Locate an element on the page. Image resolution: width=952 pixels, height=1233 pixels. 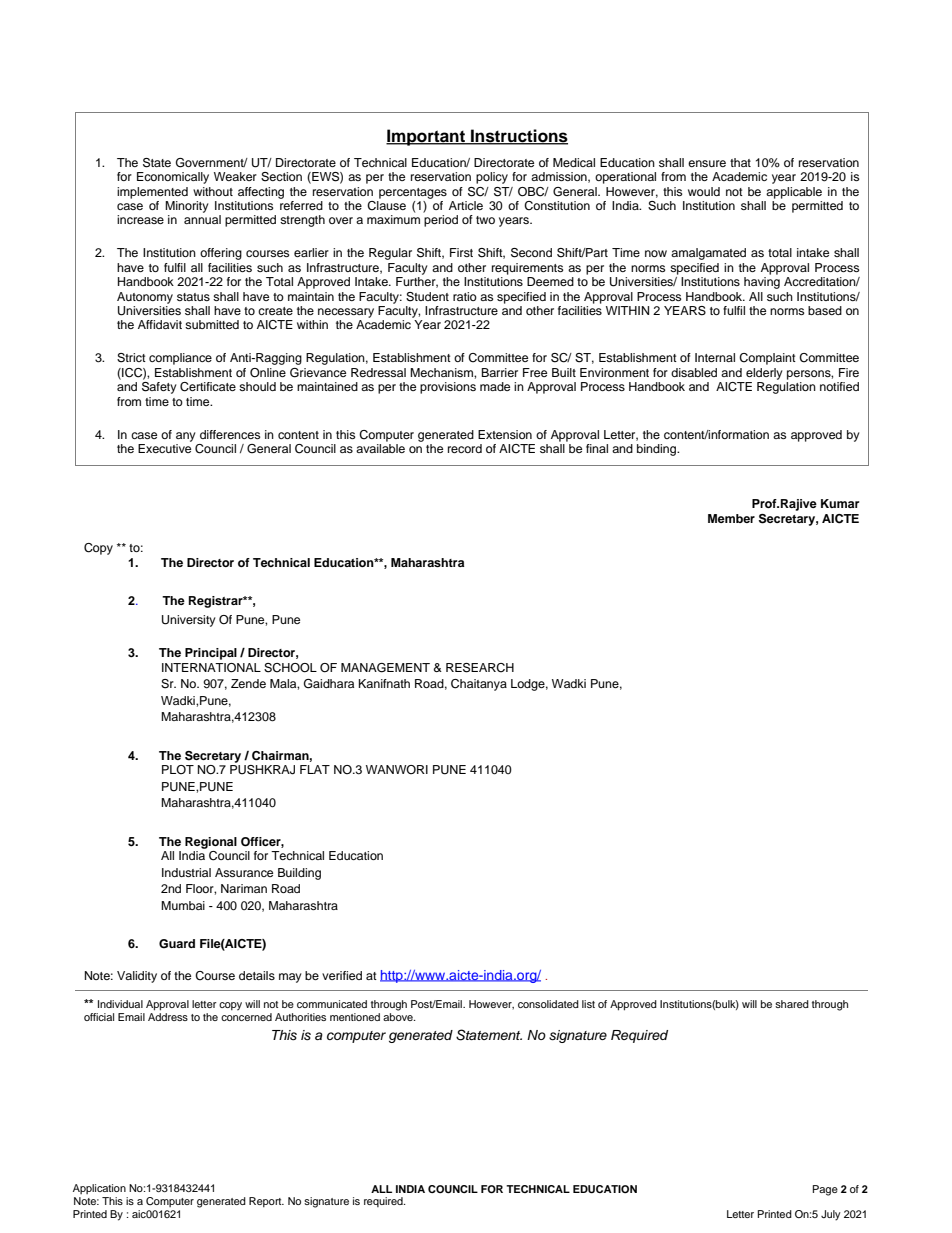
Economically is located at coordinates (173, 178).
